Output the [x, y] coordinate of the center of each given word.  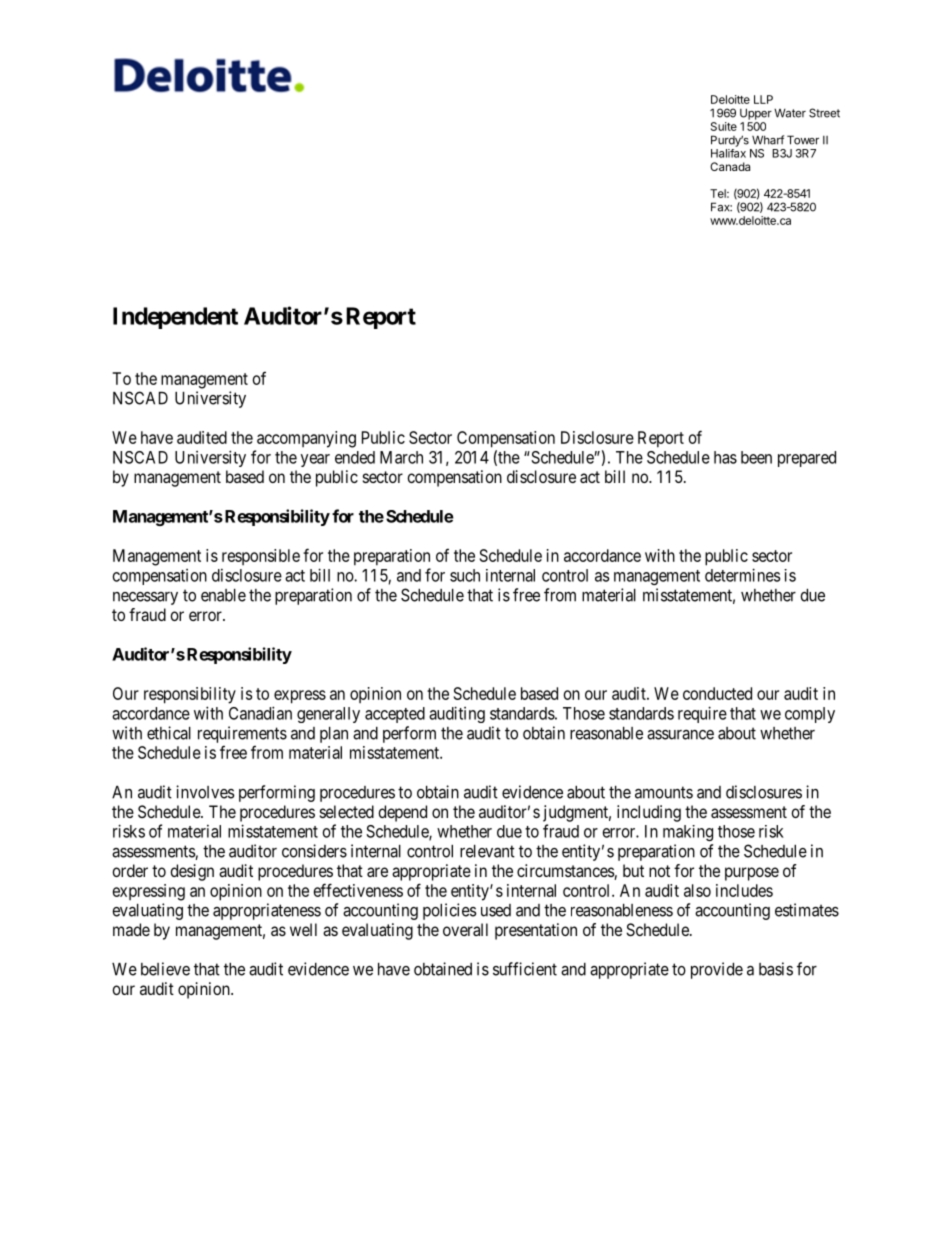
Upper [756, 114]
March [401, 457]
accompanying [306, 439]
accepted [395, 715]
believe [165, 969]
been [756, 457]
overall [465, 929]
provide [717, 970]
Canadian [260, 713]
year [315, 460]
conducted [717, 693]
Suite [724, 126]
